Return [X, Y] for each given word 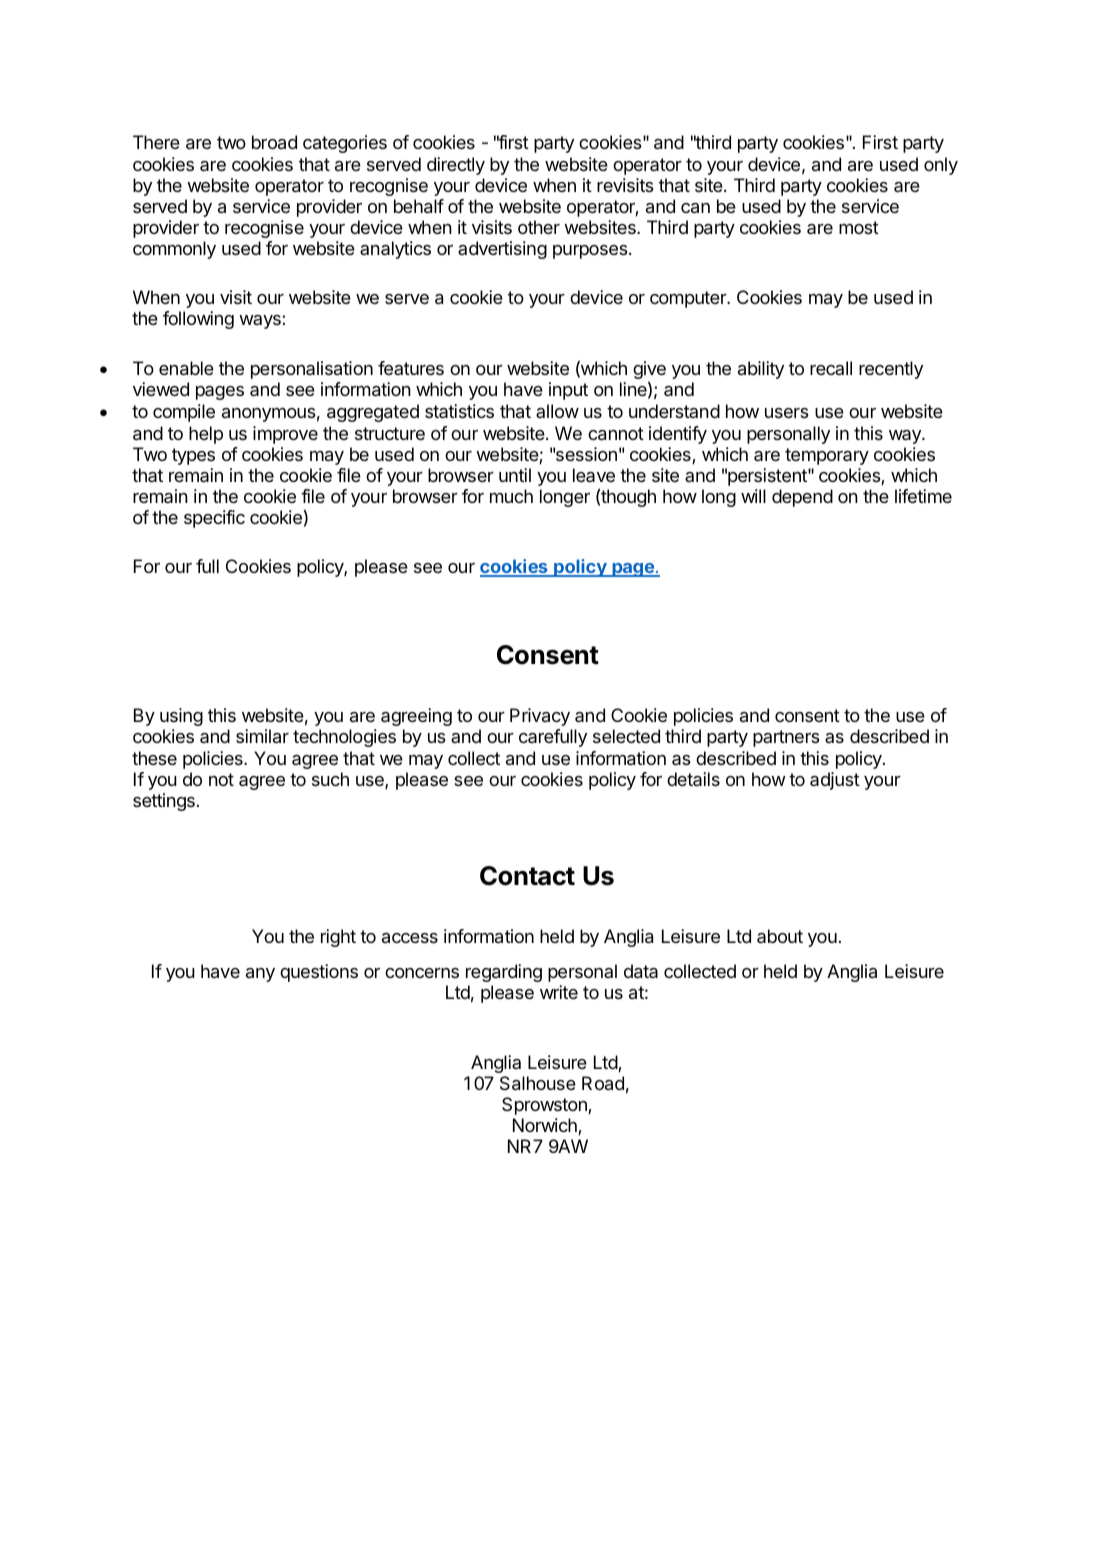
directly [456, 166]
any [260, 975]
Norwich [546, 1126]
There [156, 142]
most [859, 227]
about [780, 936]
